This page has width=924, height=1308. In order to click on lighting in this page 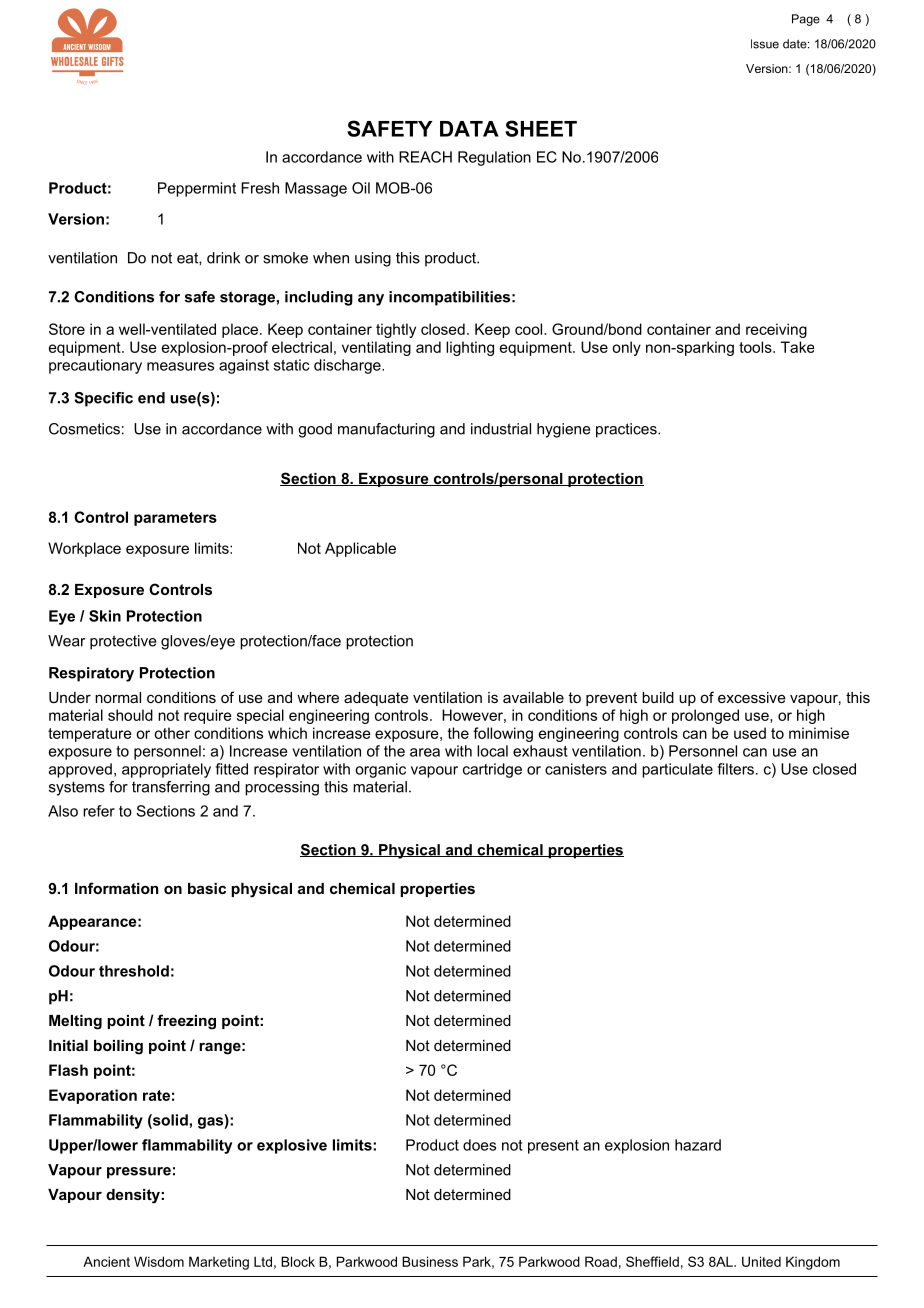, I will do `click(470, 348)`.
